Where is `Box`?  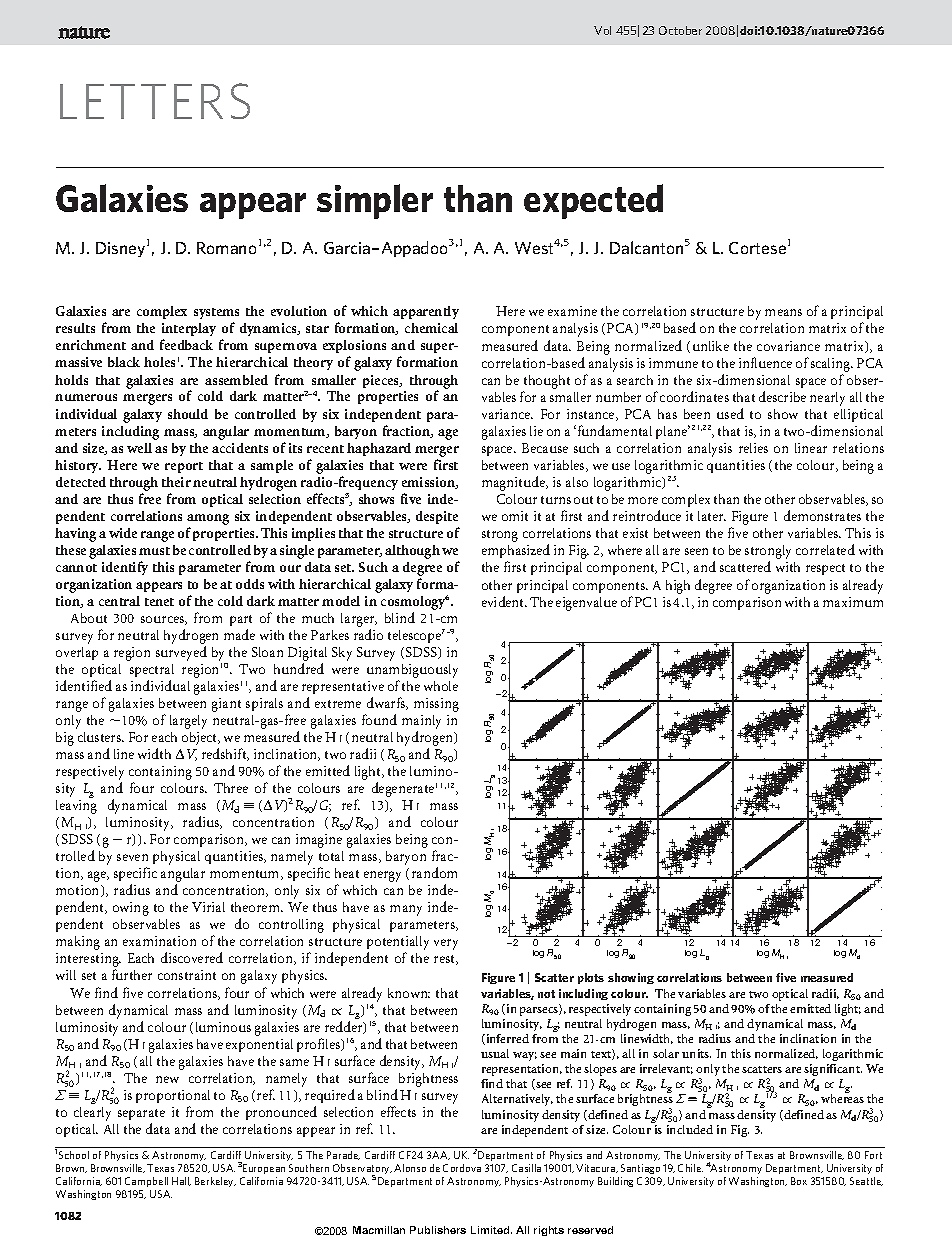
Box is located at coordinates (799, 1181).
